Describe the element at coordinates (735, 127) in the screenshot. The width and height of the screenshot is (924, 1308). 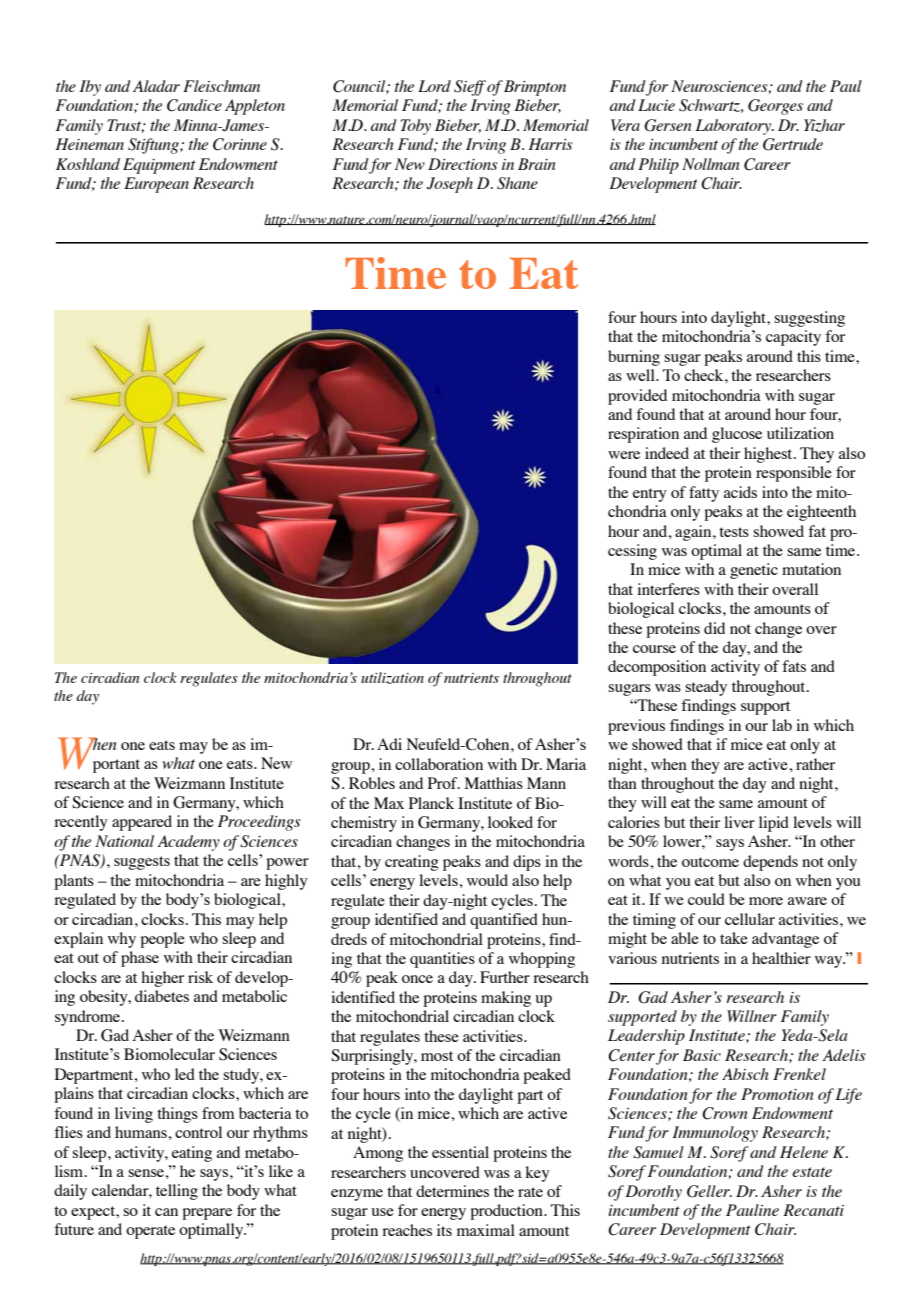
I see `Laboratory` at that location.
